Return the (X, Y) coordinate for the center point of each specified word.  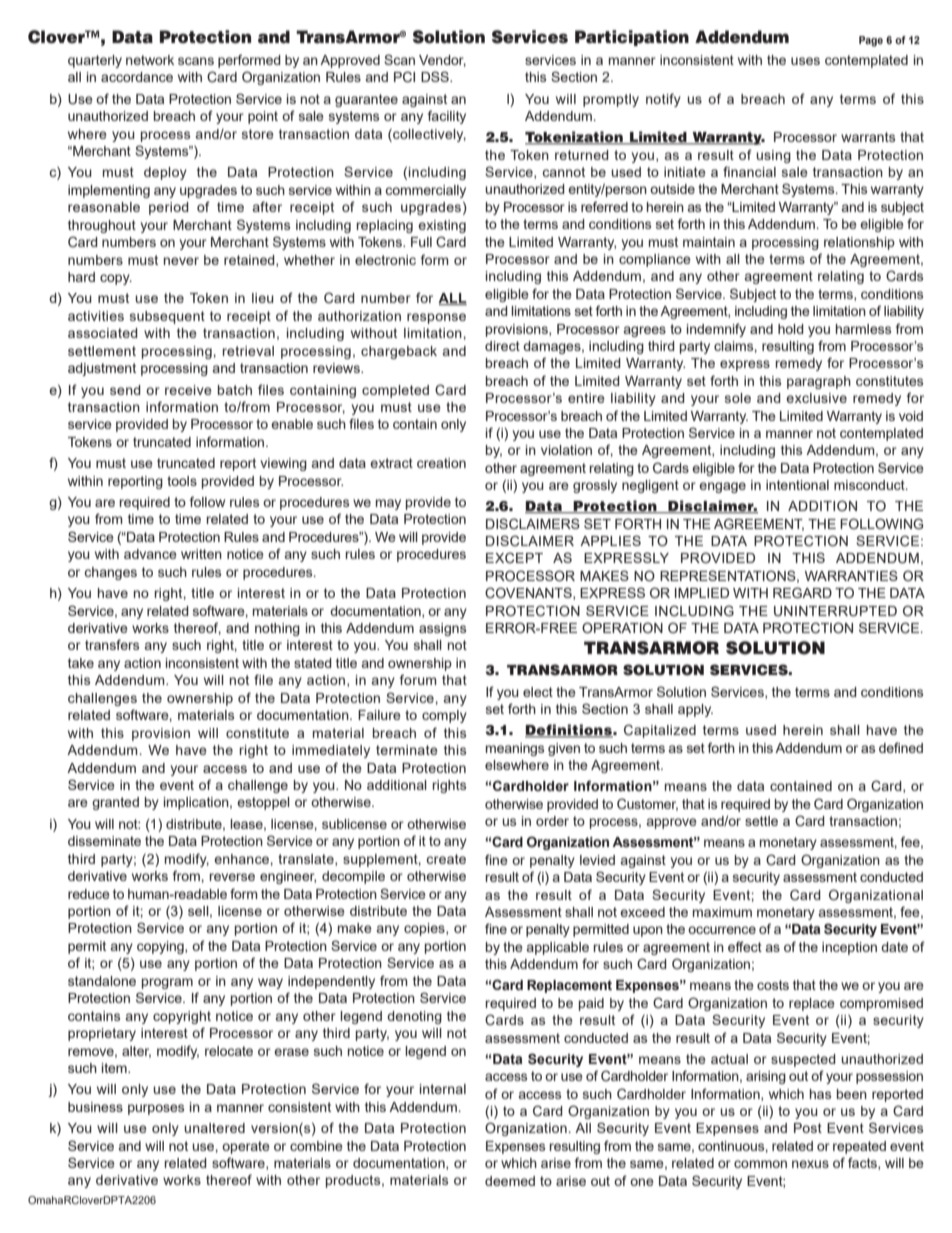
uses (805, 61)
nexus (810, 1164)
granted (115, 803)
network (150, 60)
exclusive (816, 398)
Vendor (442, 61)
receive (188, 390)
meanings (515, 749)
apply (695, 710)
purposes (156, 1109)
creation (441, 463)
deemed (510, 1181)
